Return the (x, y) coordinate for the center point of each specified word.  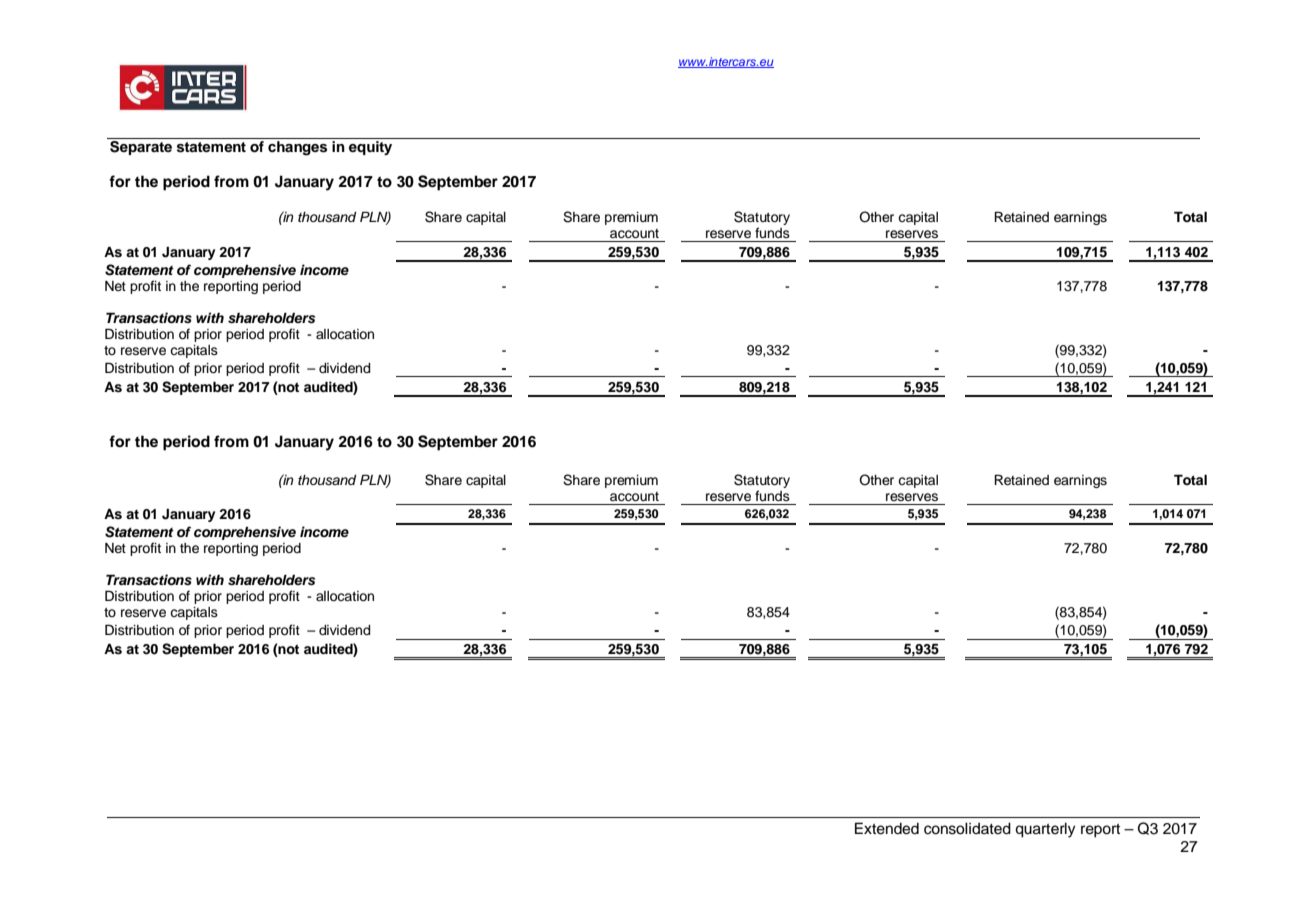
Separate (141, 148)
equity (370, 148)
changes (297, 148)
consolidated (967, 828)
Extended (887, 828)
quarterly (1045, 830)
